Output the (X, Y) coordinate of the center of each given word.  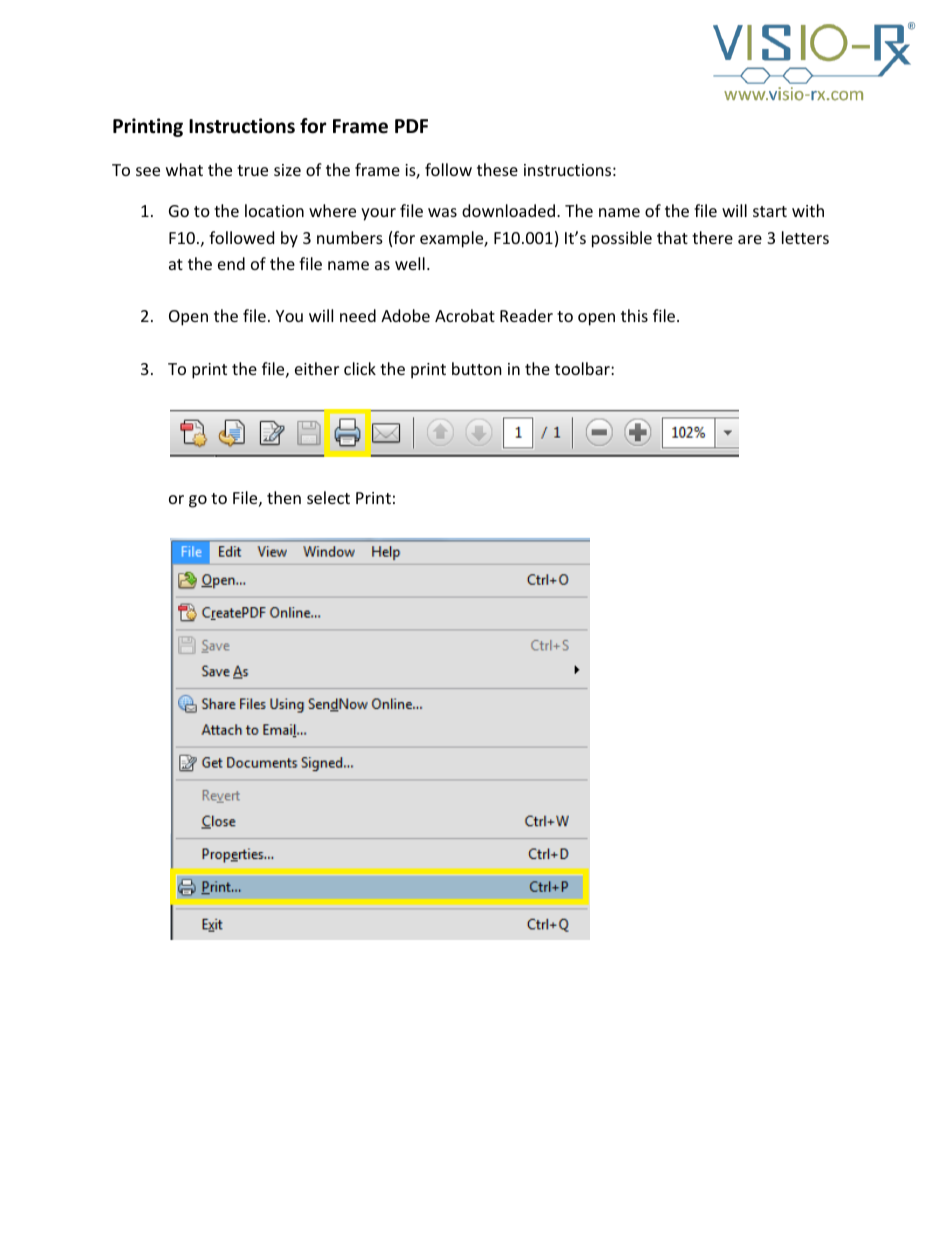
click (360, 368)
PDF (411, 126)
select (328, 497)
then (284, 497)
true (252, 170)
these (497, 169)
